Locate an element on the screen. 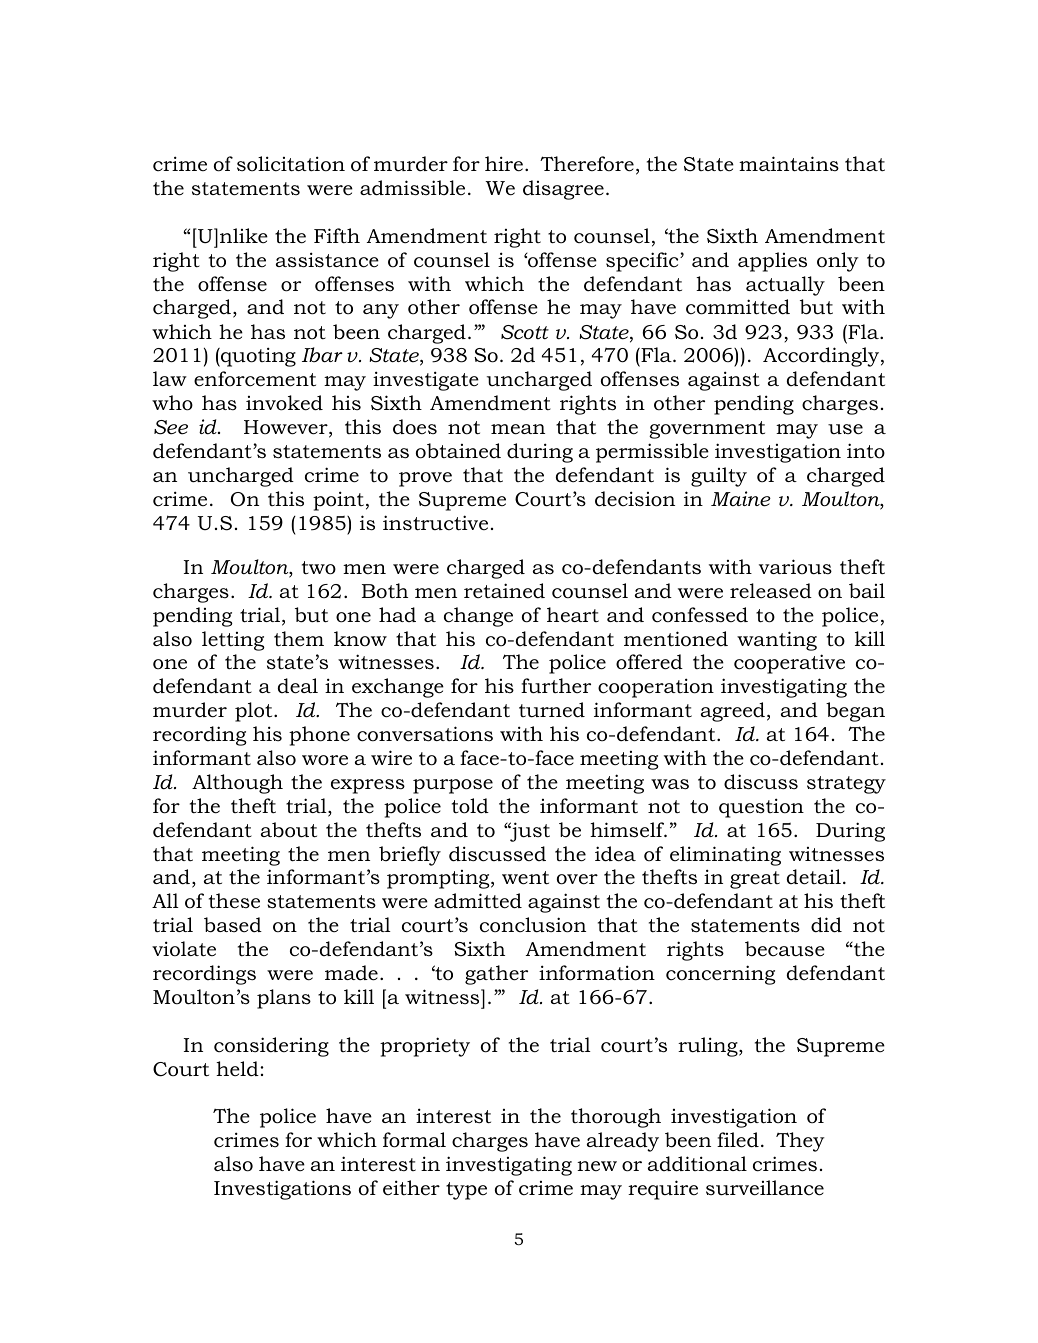  enforcement is located at coordinates (255, 379).
